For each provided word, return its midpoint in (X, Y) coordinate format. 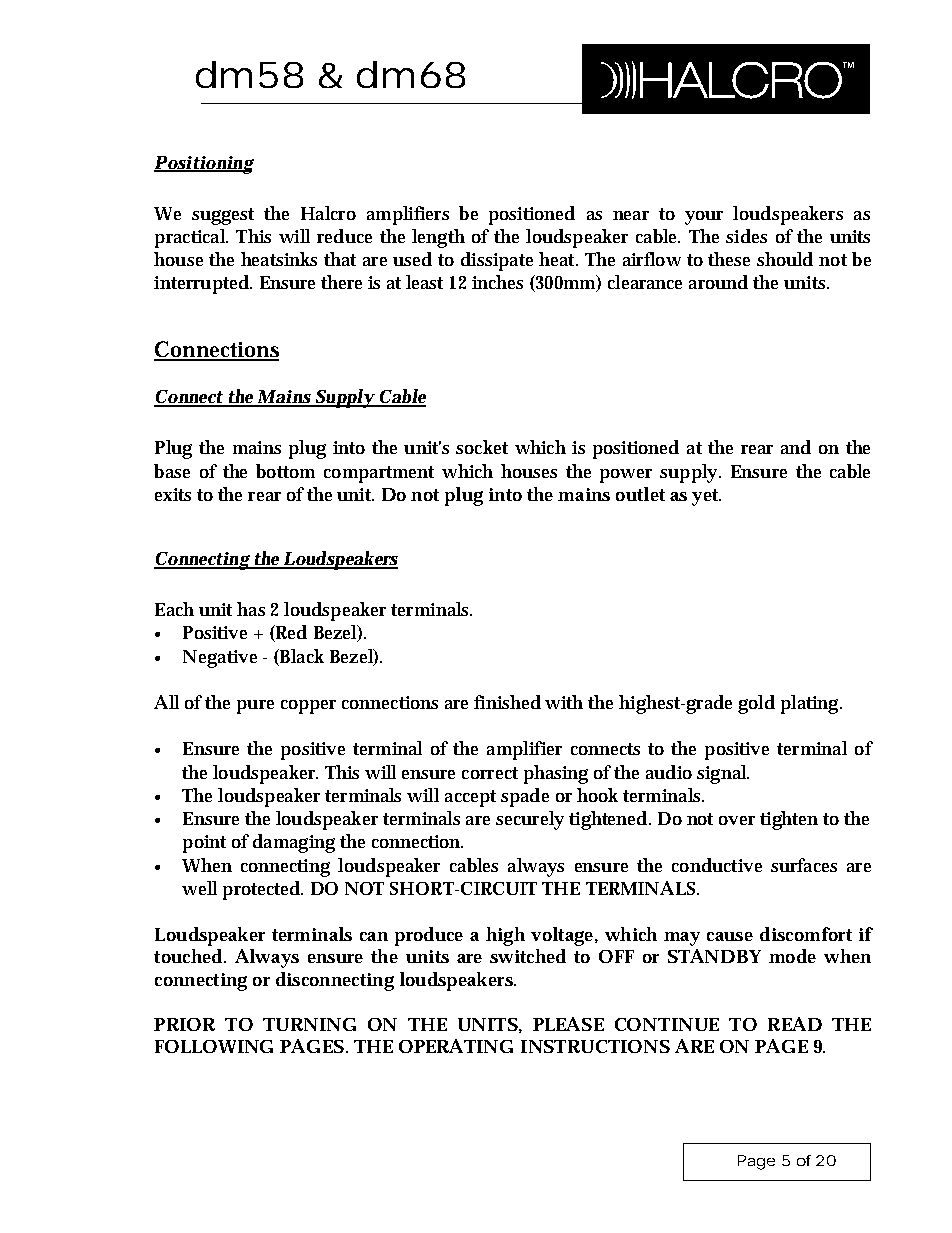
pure (255, 707)
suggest (223, 216)
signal (723, 774)
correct (490, 773)
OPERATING (456, 1046)
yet (706, 497)
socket (482, 447)
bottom (285, 471)
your (704, 218)
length (438, 238)
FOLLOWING (214, 1046)
